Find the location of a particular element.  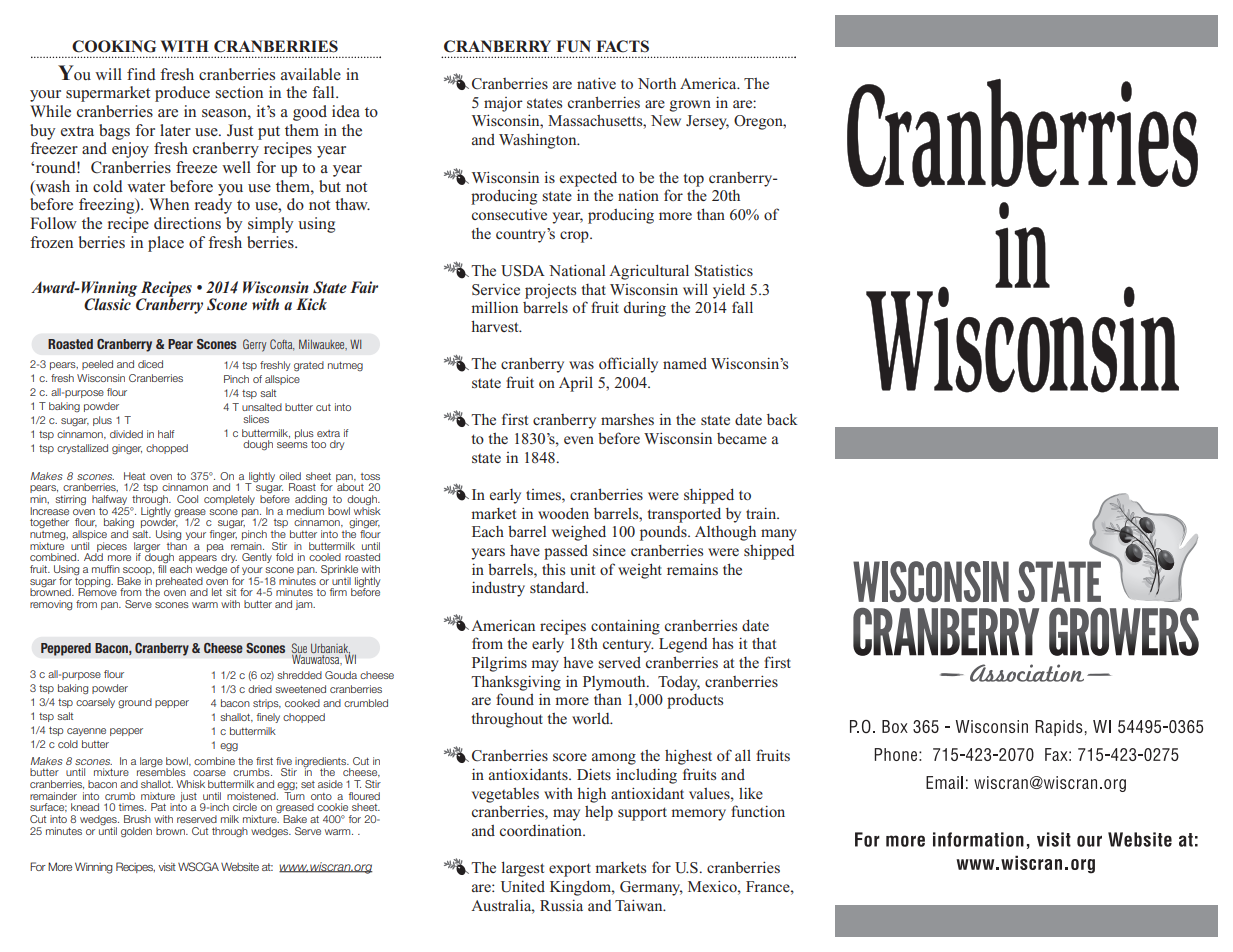

crystallized is located at coordinates (82, 449).
